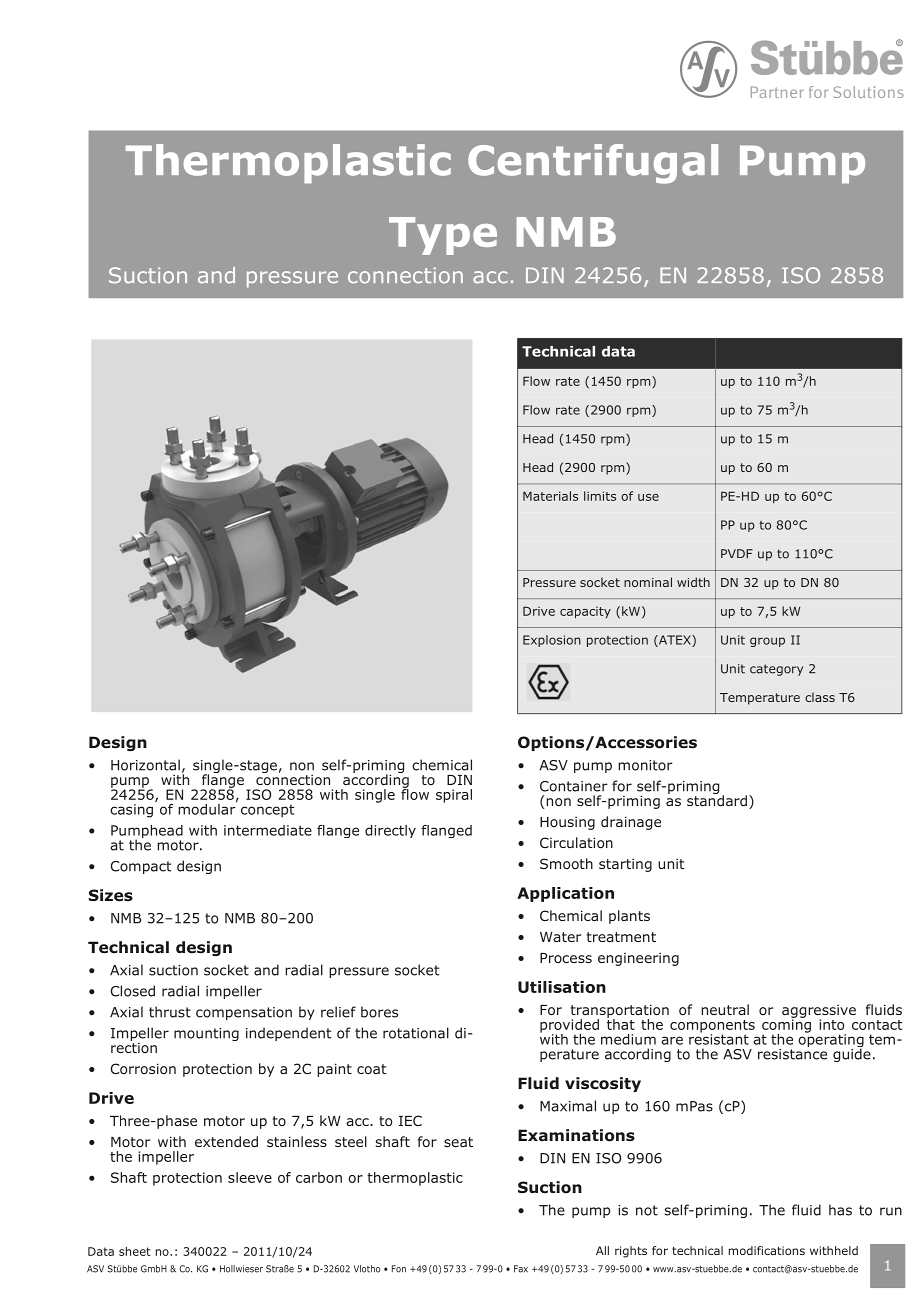 This page has height=1308, width=924. Describe the element at coordinates (170, 1012) in the page. I see `thrust` at that location.
